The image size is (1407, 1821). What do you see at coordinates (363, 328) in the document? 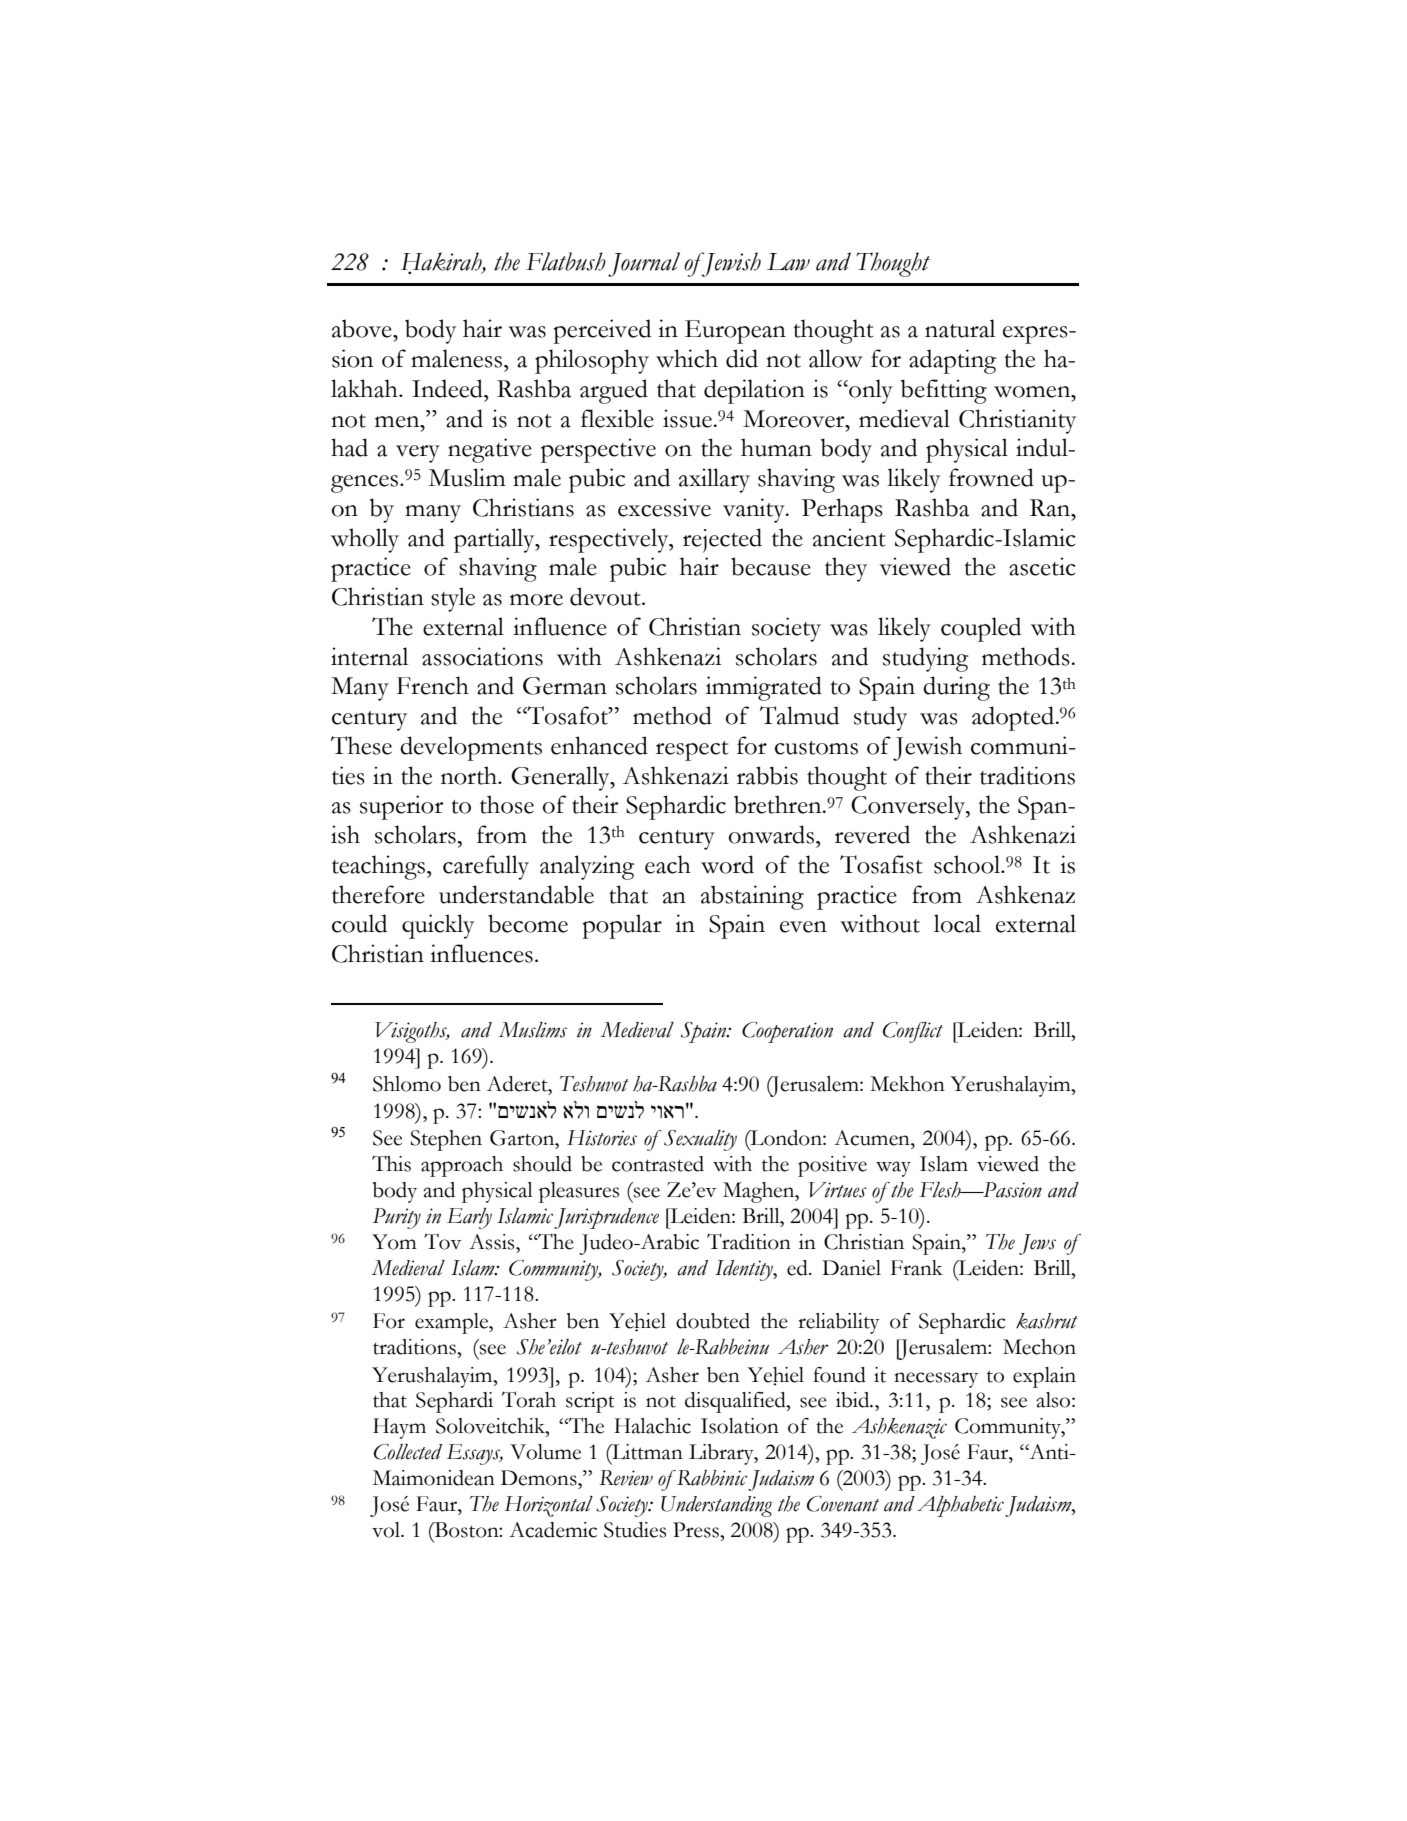
I see `above` at bounding box center [363, 328].
